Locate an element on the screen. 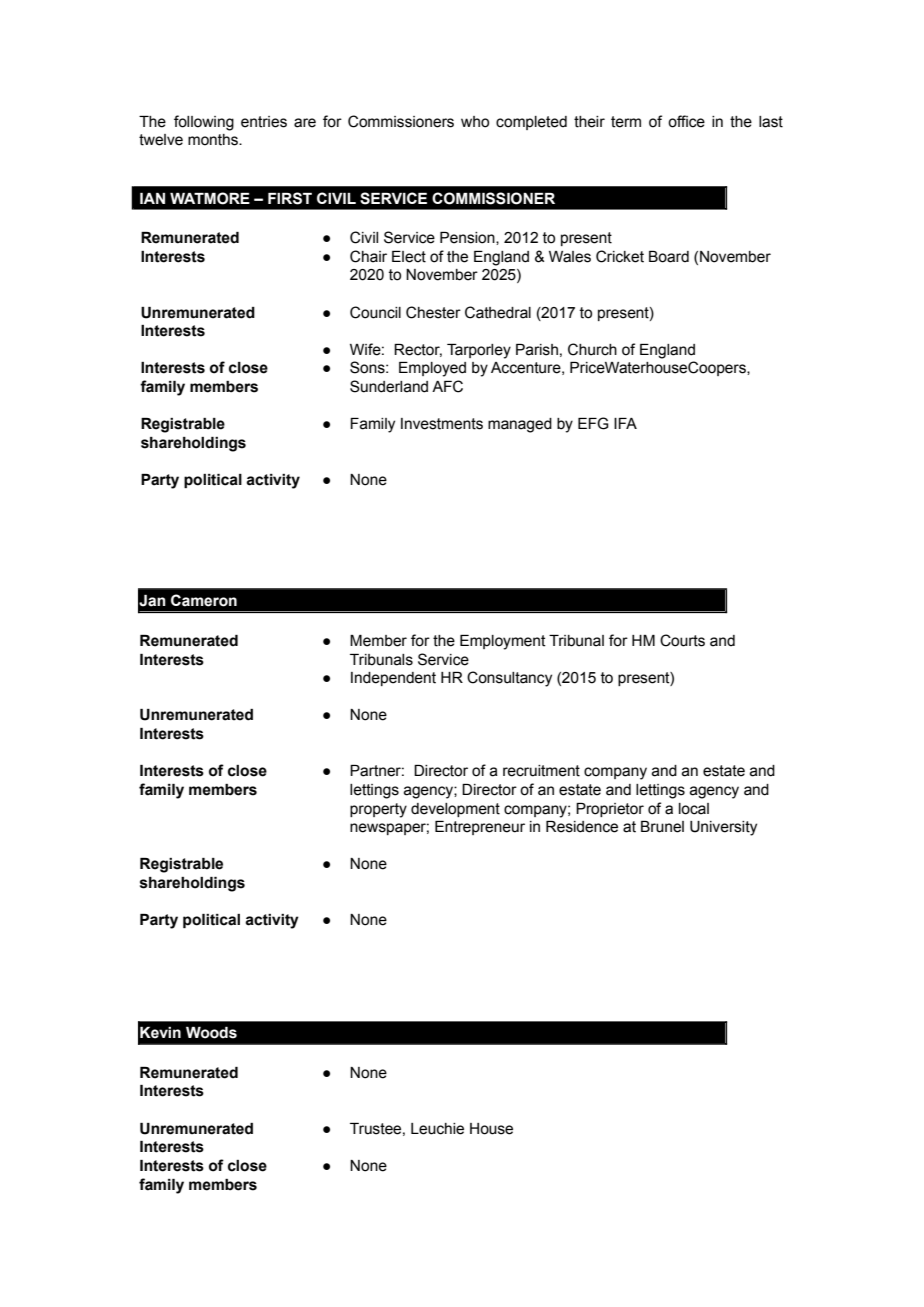 This screenshot has height=1307, width=924. Courts is located at coordinates (682, 640).
